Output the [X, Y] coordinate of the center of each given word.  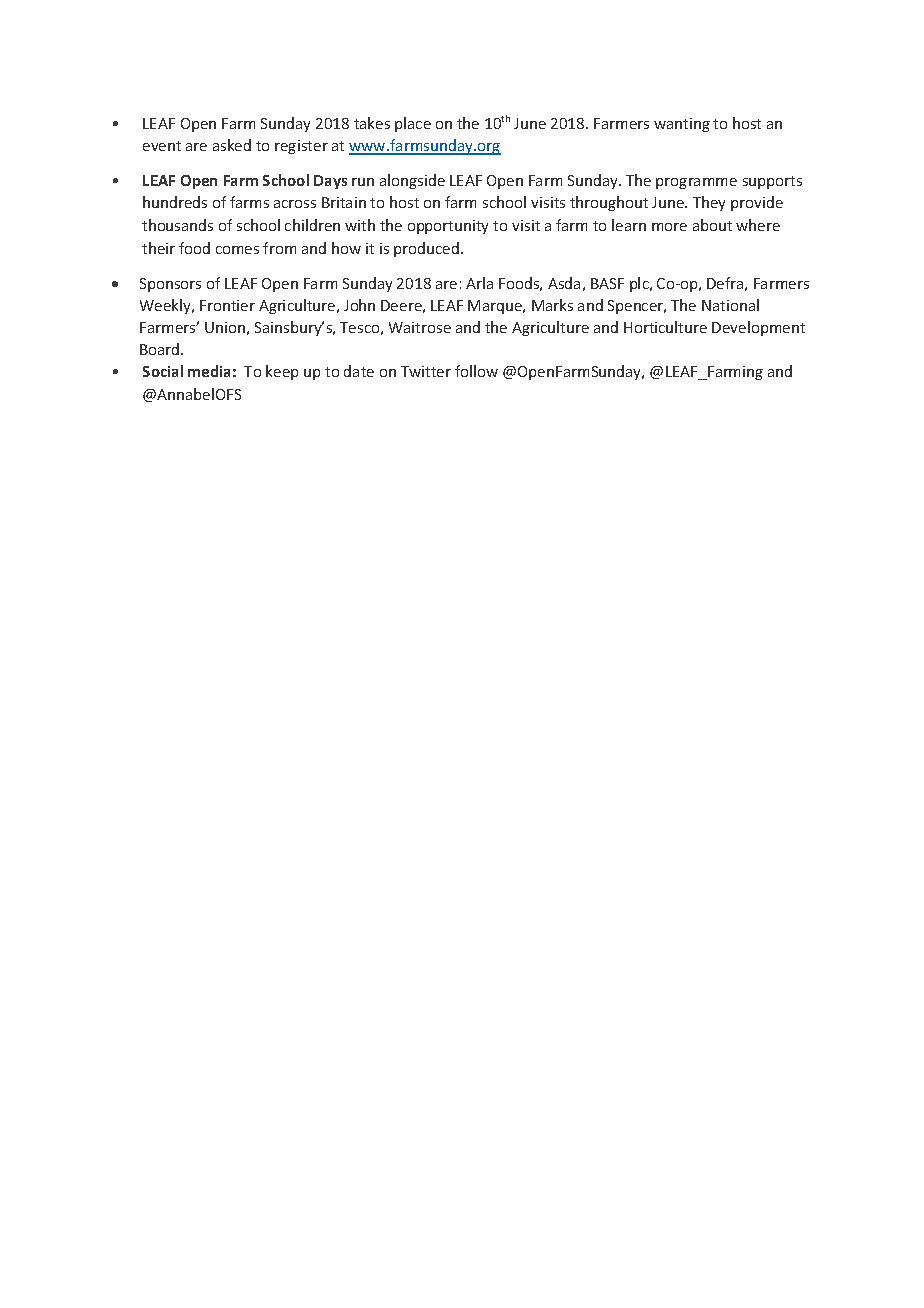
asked [232, 145]
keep [282, 372]
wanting [682, 125]
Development [758, 328]
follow [476, 371]
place [413, 124]
